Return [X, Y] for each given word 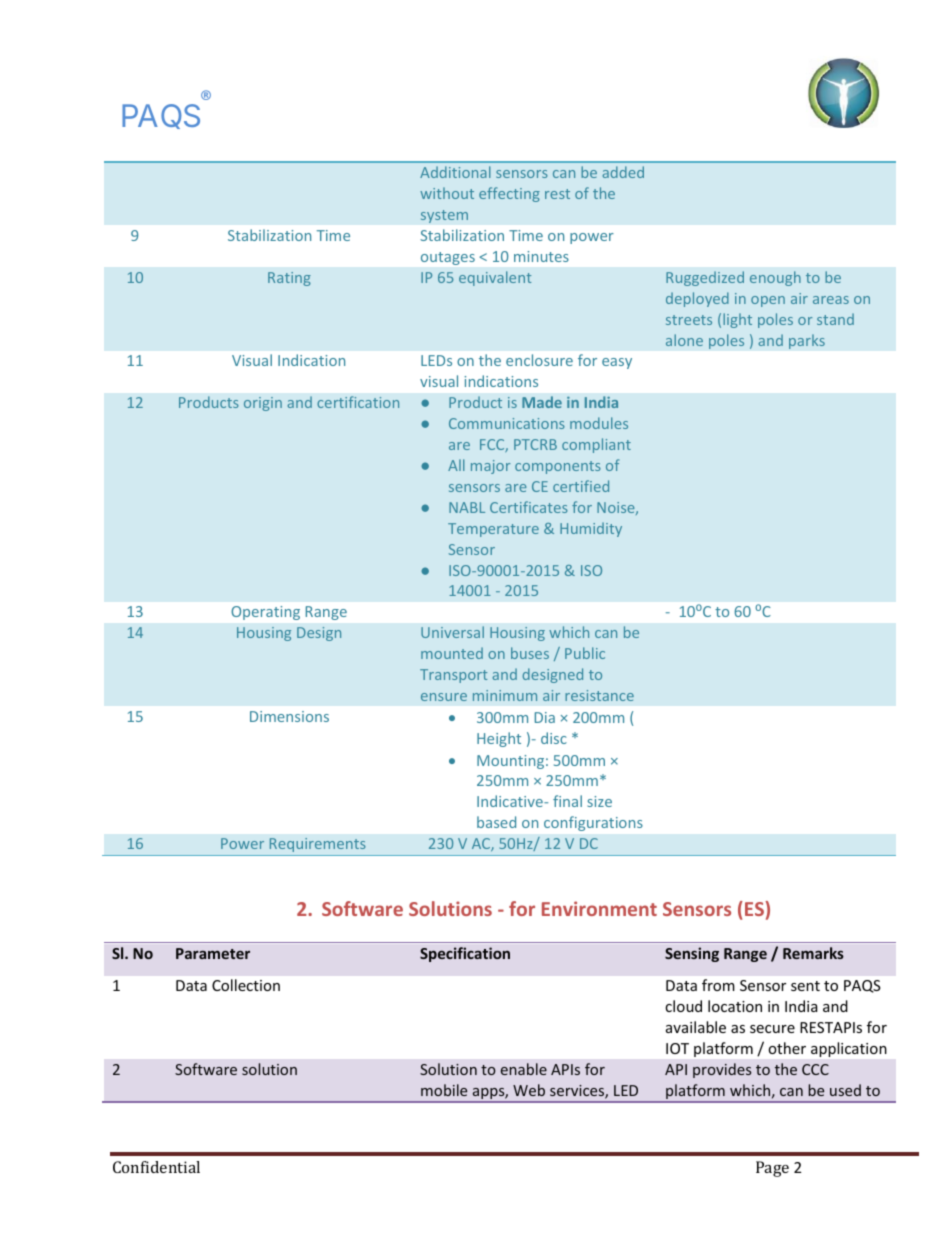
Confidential [156, 1167]
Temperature [493, 530]
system [444, 216]
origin [263, 404]
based [496, 822]
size [599, 801]
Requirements [318, 845]
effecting [509, 194]
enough [775, 278]
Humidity [591, 529]
